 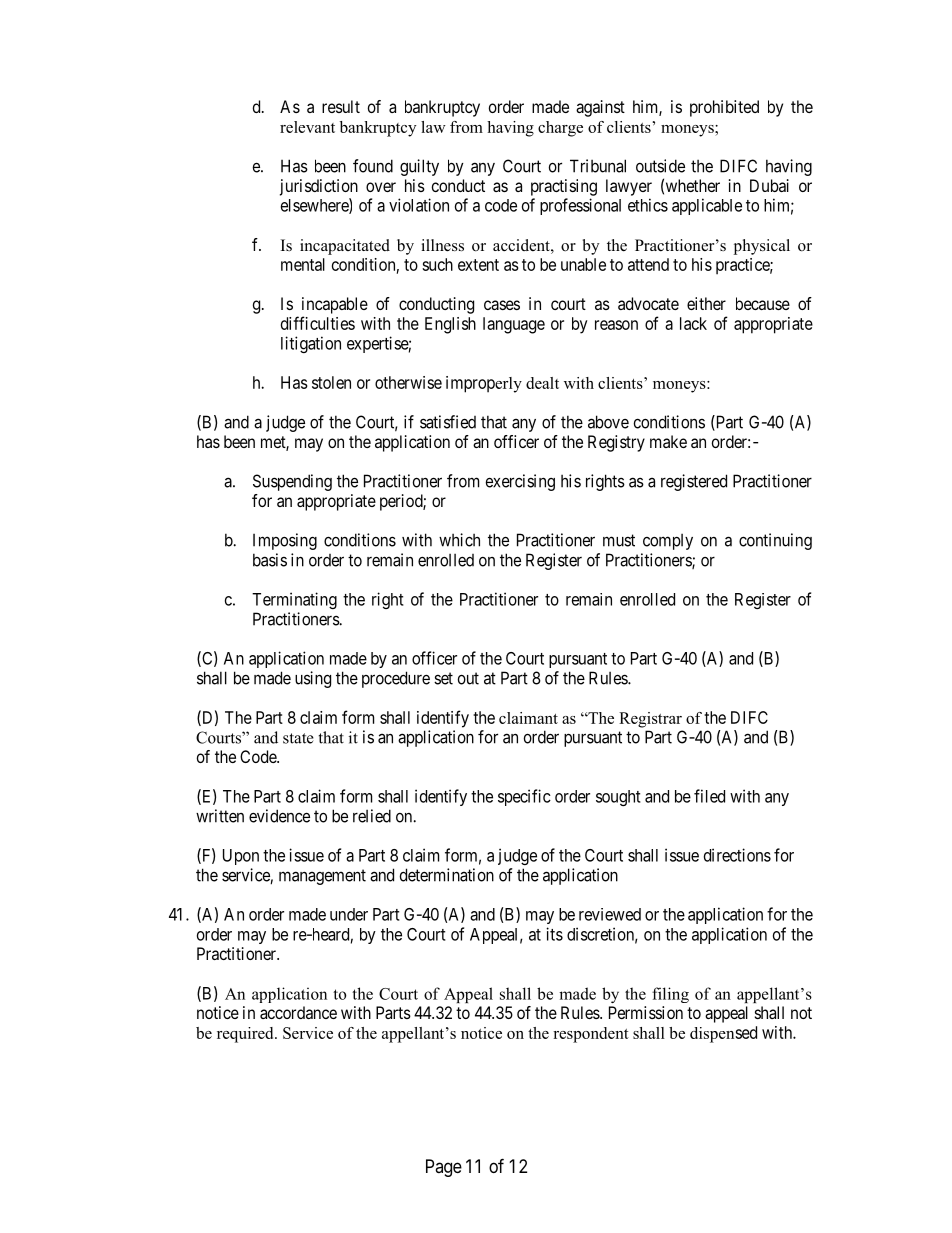 What do you see at coordinates (246, 1035) in the page?
I see `required` at bounding box center [246, 1035].
